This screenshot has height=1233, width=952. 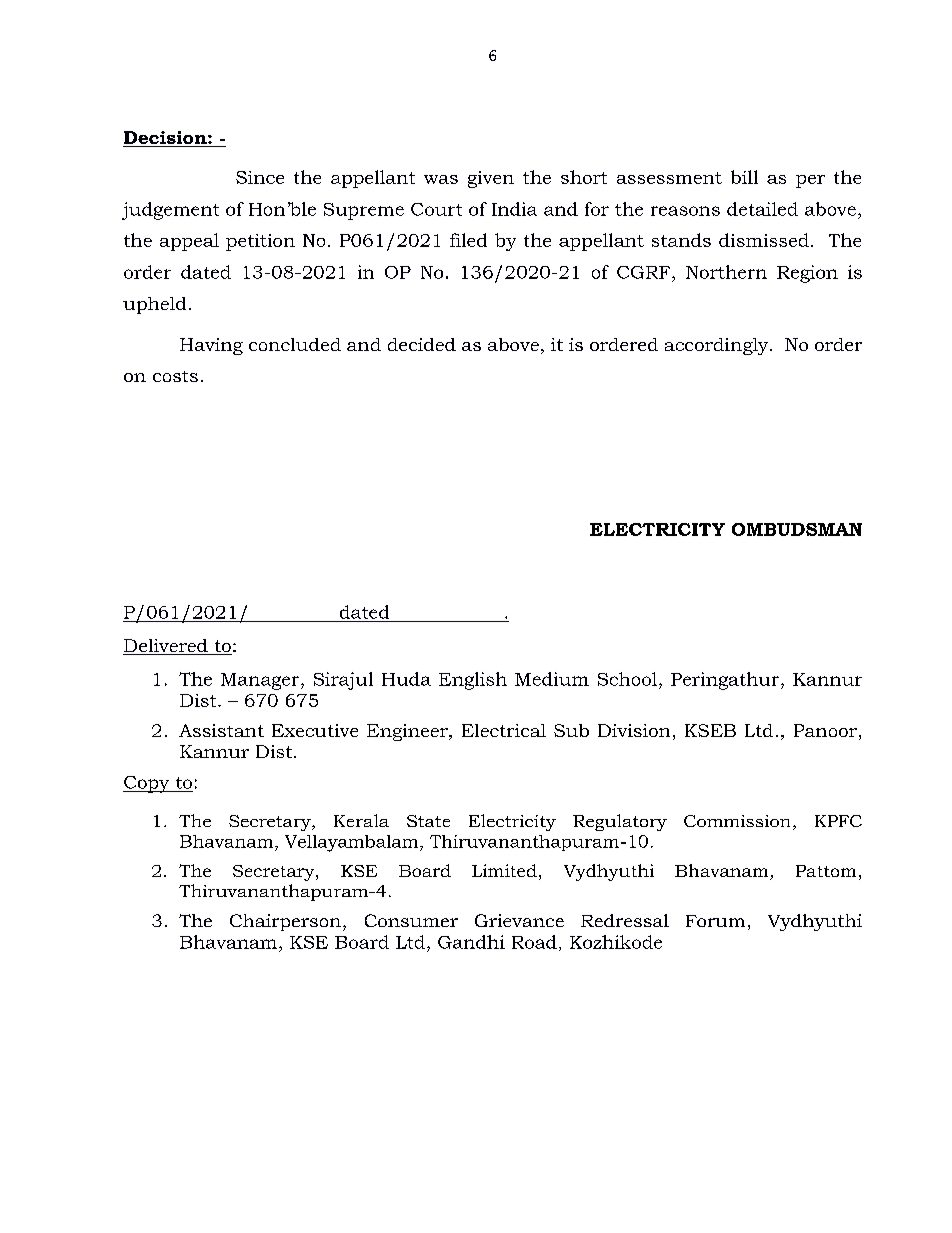 What do you see at coordinates (471, 942) in the screenshot?
I see `Gandhi` at bounding box center [471, 942].
